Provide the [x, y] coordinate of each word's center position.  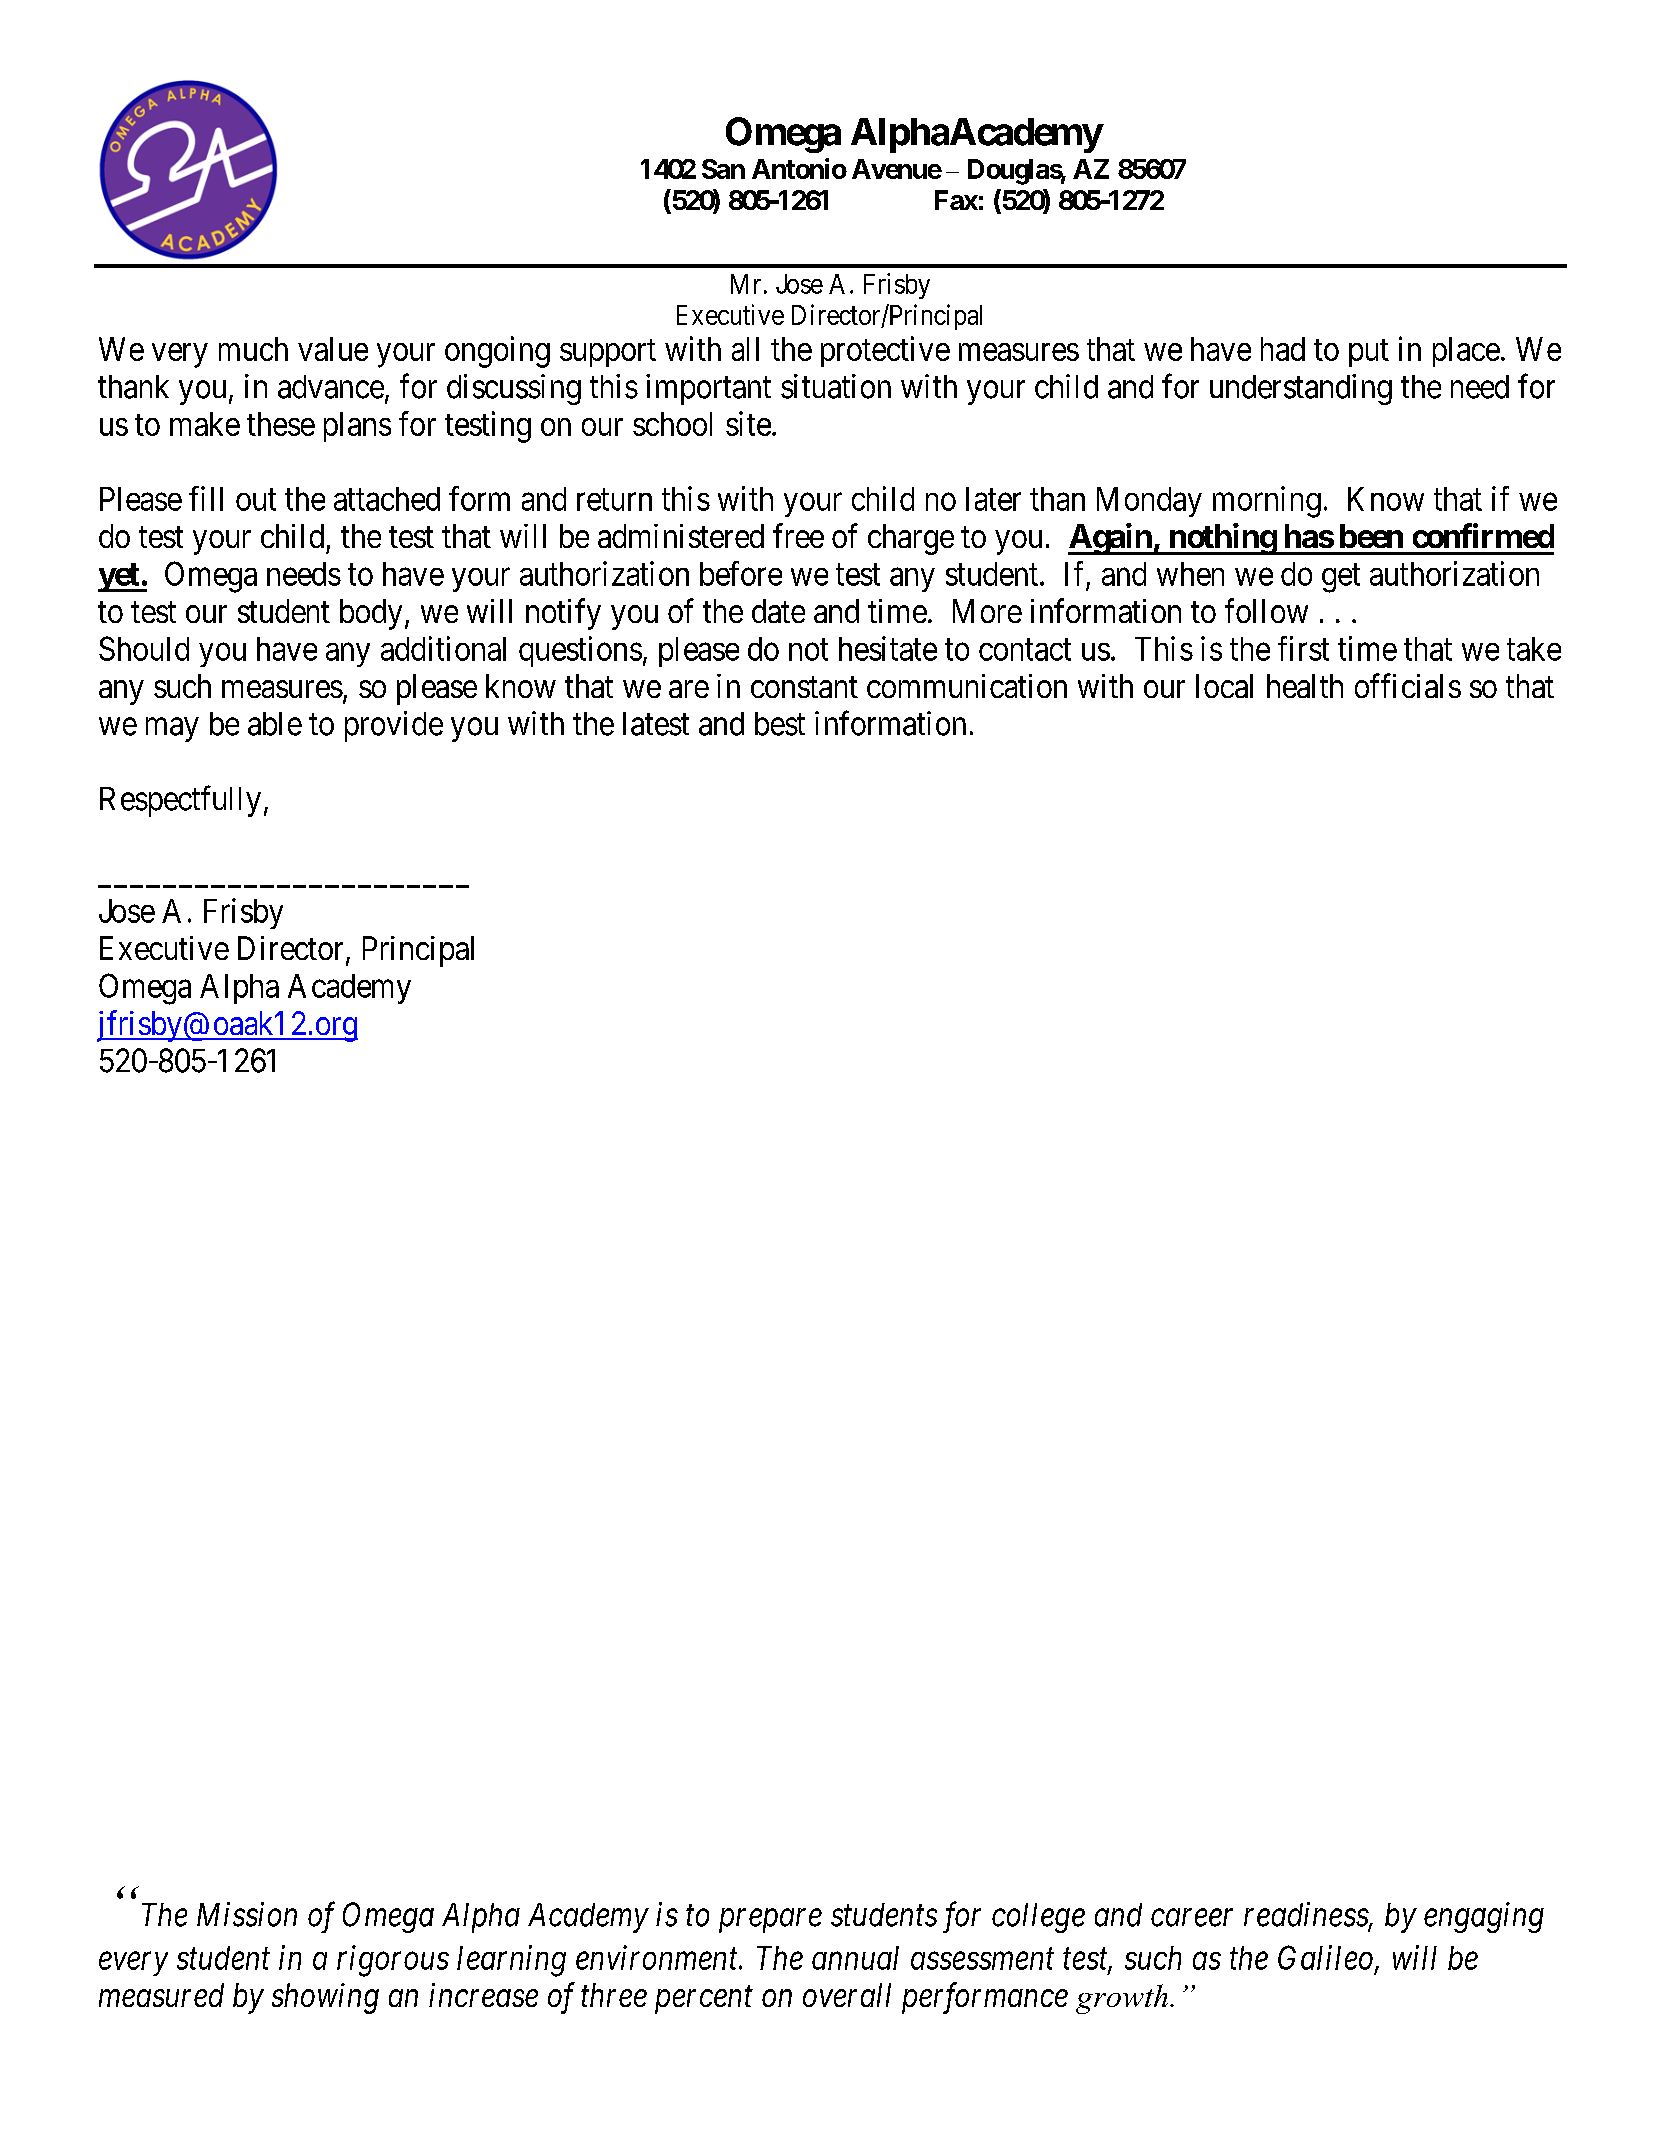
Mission [247, 1914]
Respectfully [180, 801]
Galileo [1327, 1959]
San [723, 169]
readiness [1307, 1915]
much [253, 349]
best [780, 724]
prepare [770, 1921]
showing [325, 1998]
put [1369, 353]
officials [1408, 685]
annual [855, 1958]
